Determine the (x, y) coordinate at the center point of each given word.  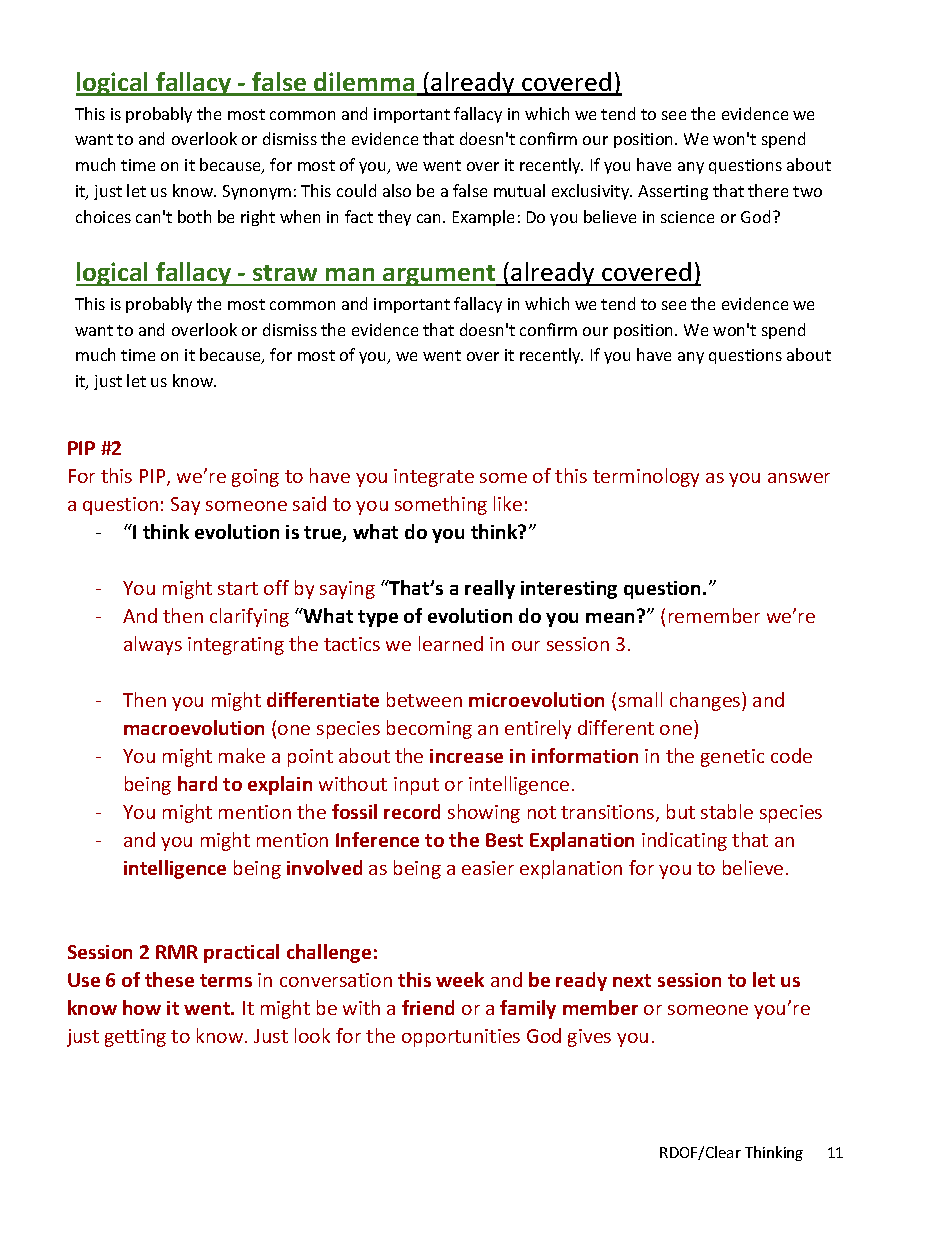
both (194, 216)
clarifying (249, 617)
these (169, 979)
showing (484, 813)
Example (483, 218)
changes (706, 701)
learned (451, 643)
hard (197, 783)
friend (428, 1007)
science (687, 217)
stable (727, 811)
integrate (434, 478)
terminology (646, 477)
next (632, 980)
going (255, 478)
